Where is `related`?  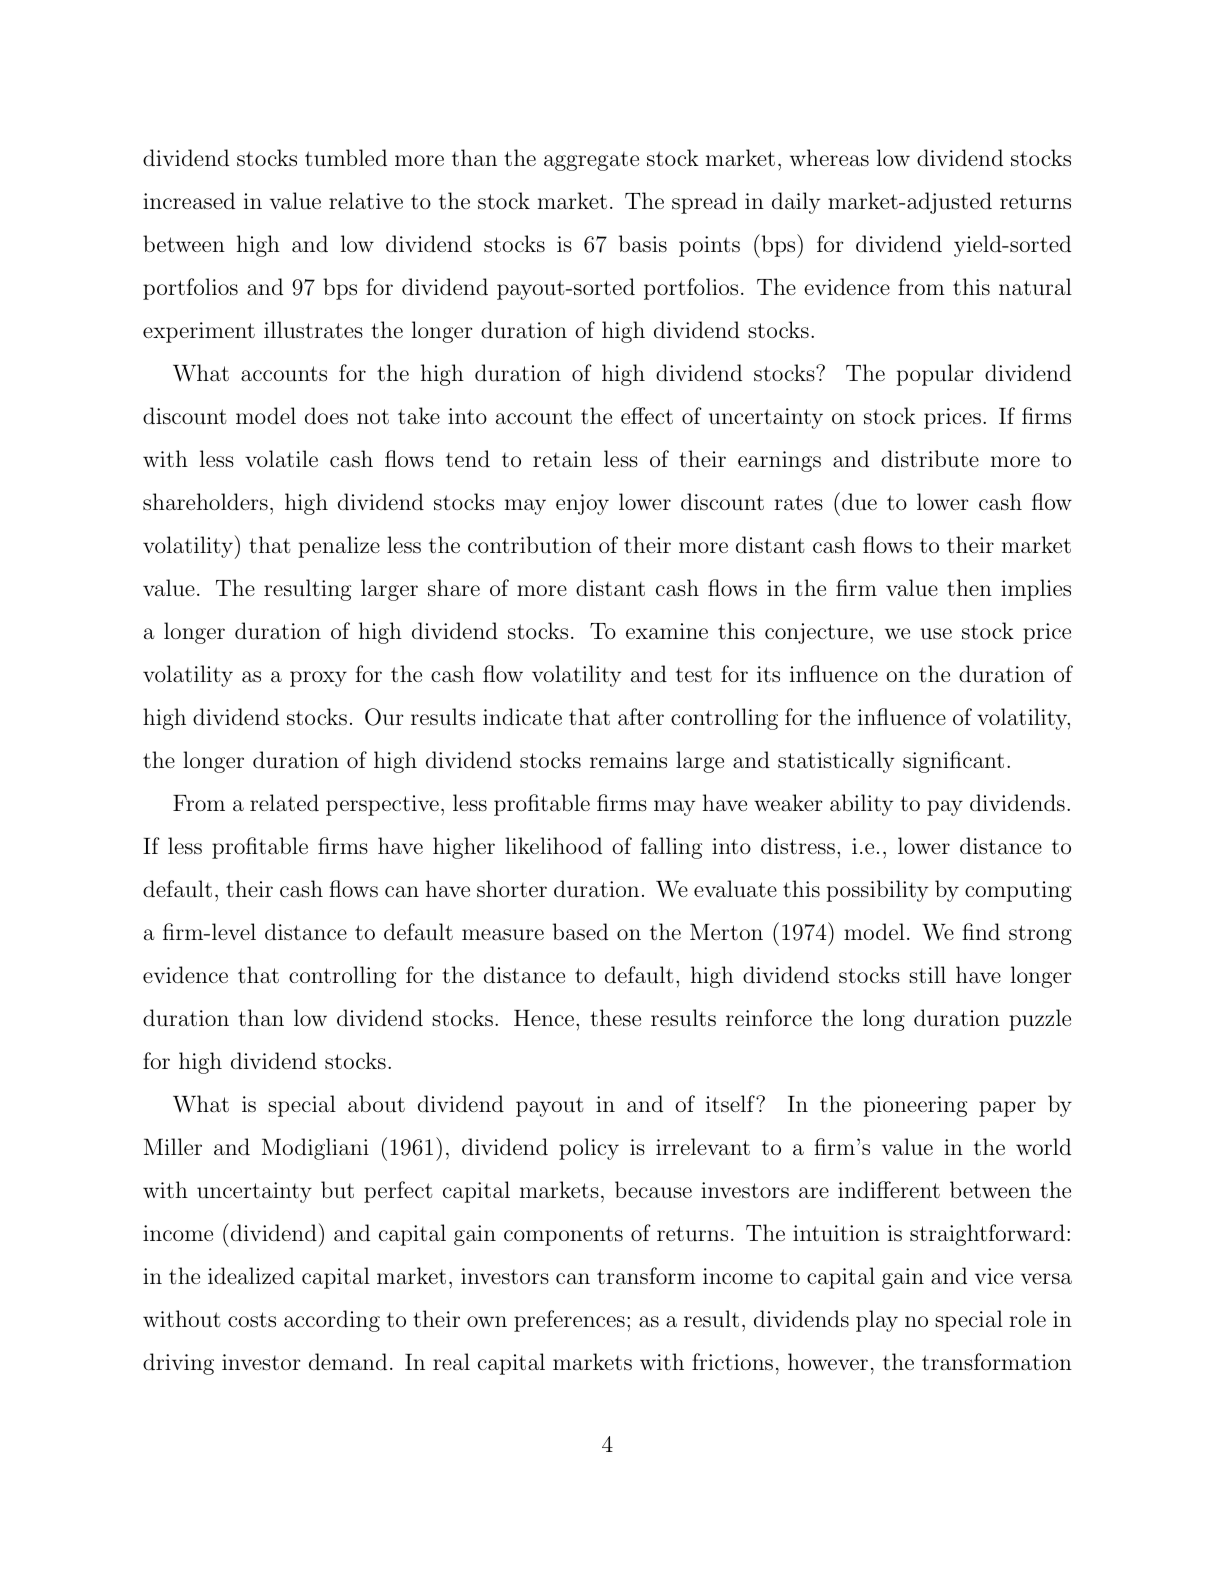 related is located at coordinates (284, 803).
